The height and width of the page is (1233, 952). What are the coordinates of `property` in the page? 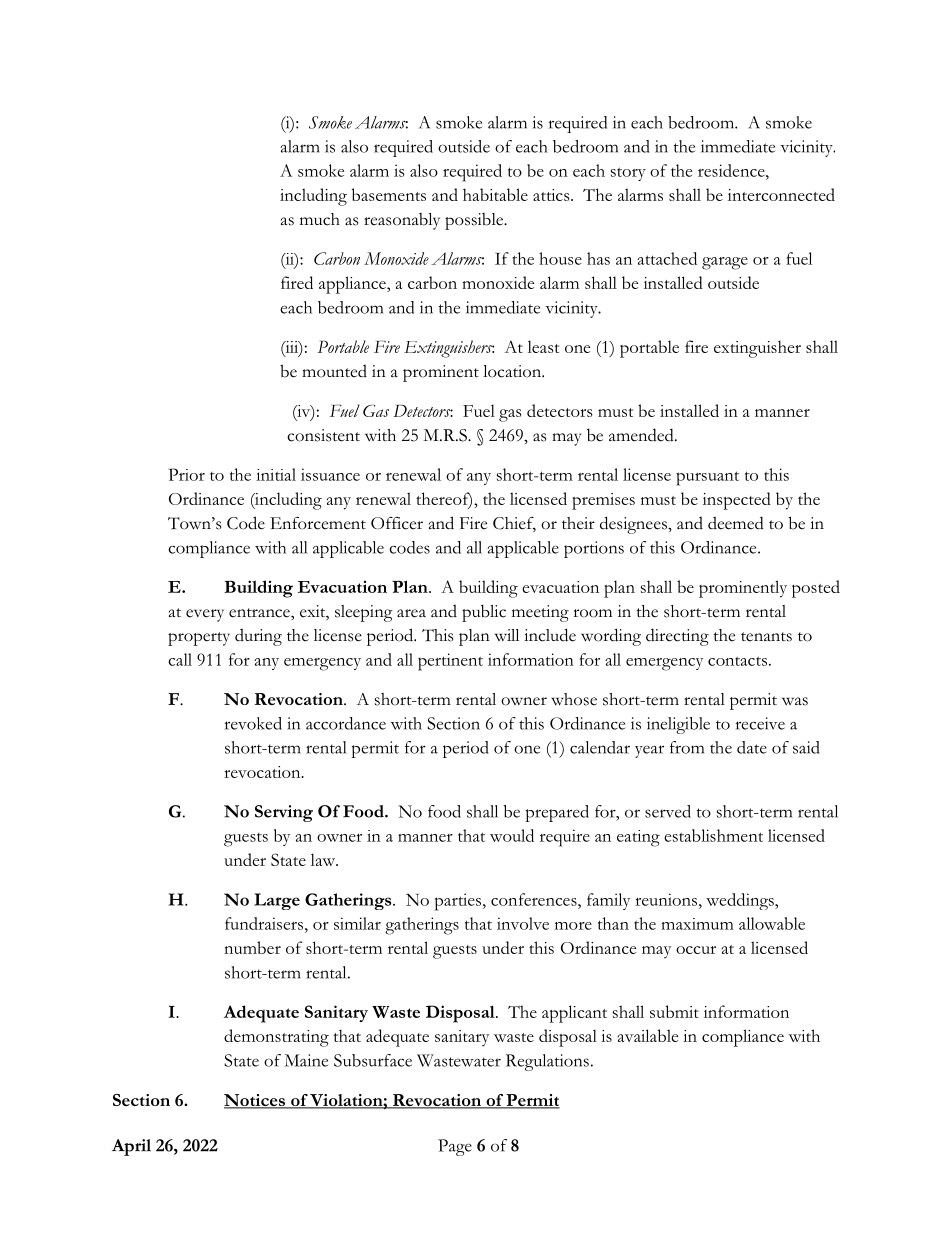 It's located at (199, 639).
